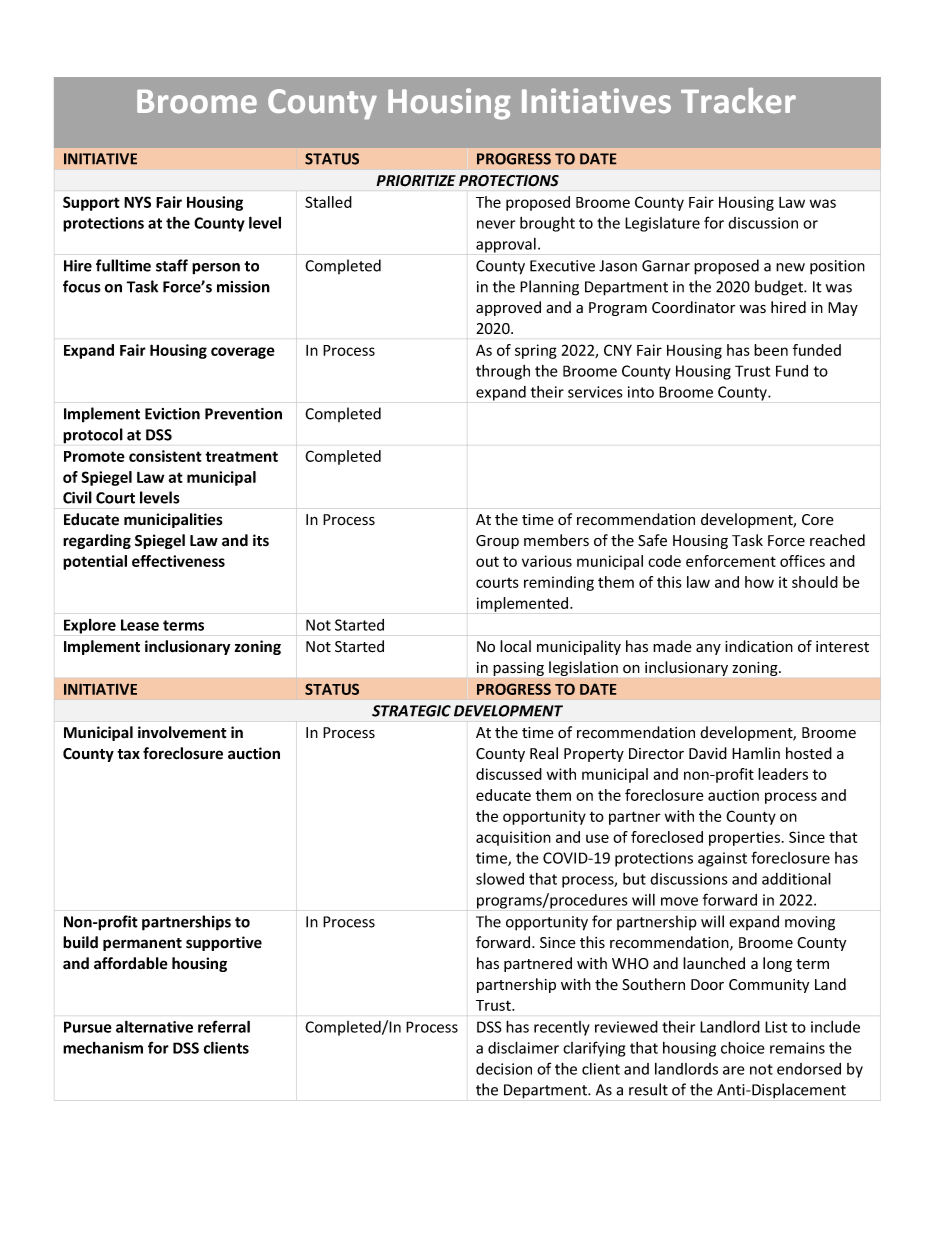 This image has width=952, height=1233. Describe the element at coordinates (137, 202) in the image. I see `NYS` at that location.
